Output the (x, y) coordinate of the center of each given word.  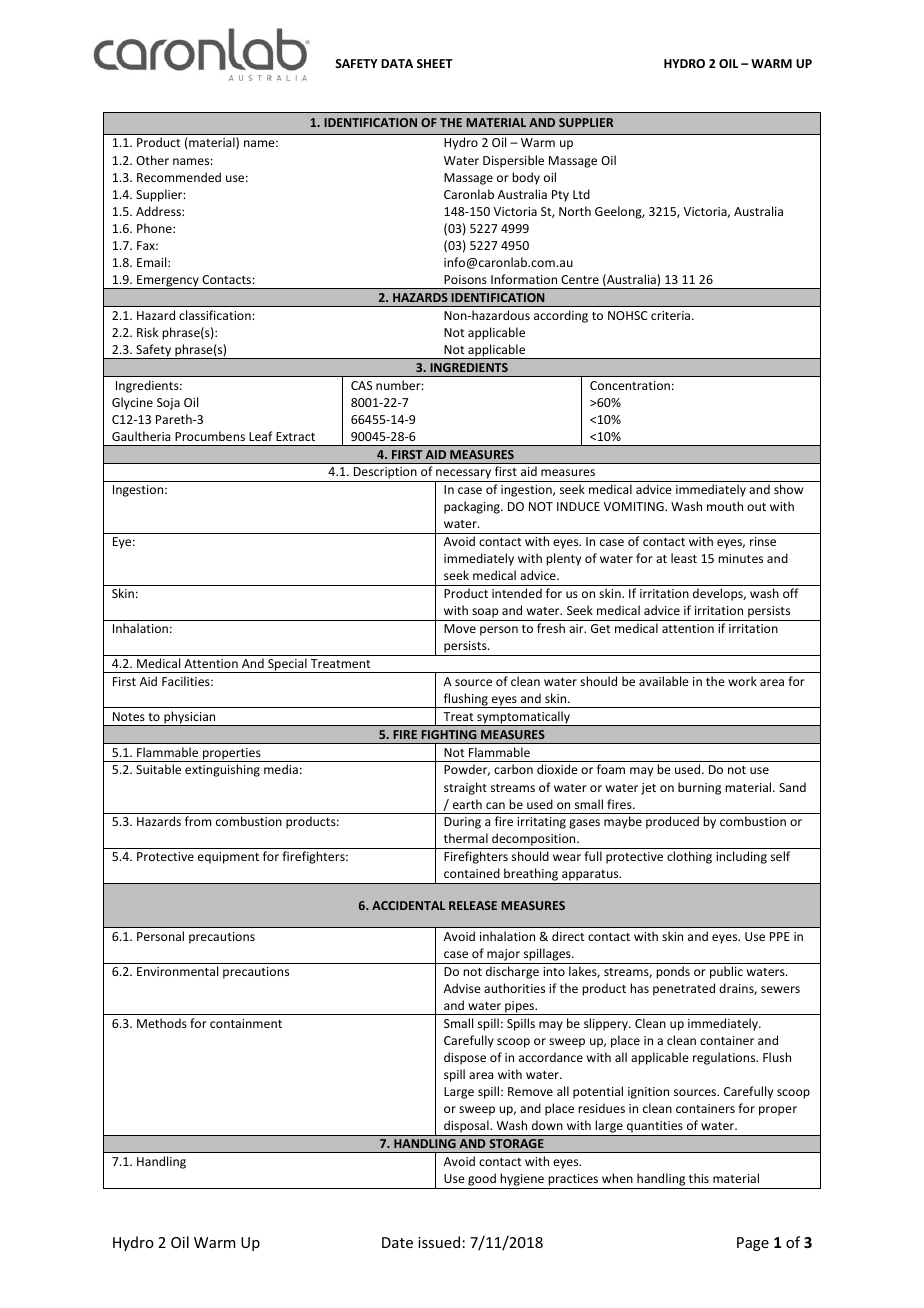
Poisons (465, 279)
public (726, 972)
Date (397, 1242)
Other (152, 160)
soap (485, 614)
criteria (672, 315)
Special (287, 665)
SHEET (435, 63)
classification (216, 315)
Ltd (581, 194)
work (742, 681)
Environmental (177, 971)
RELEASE (473, 905)
